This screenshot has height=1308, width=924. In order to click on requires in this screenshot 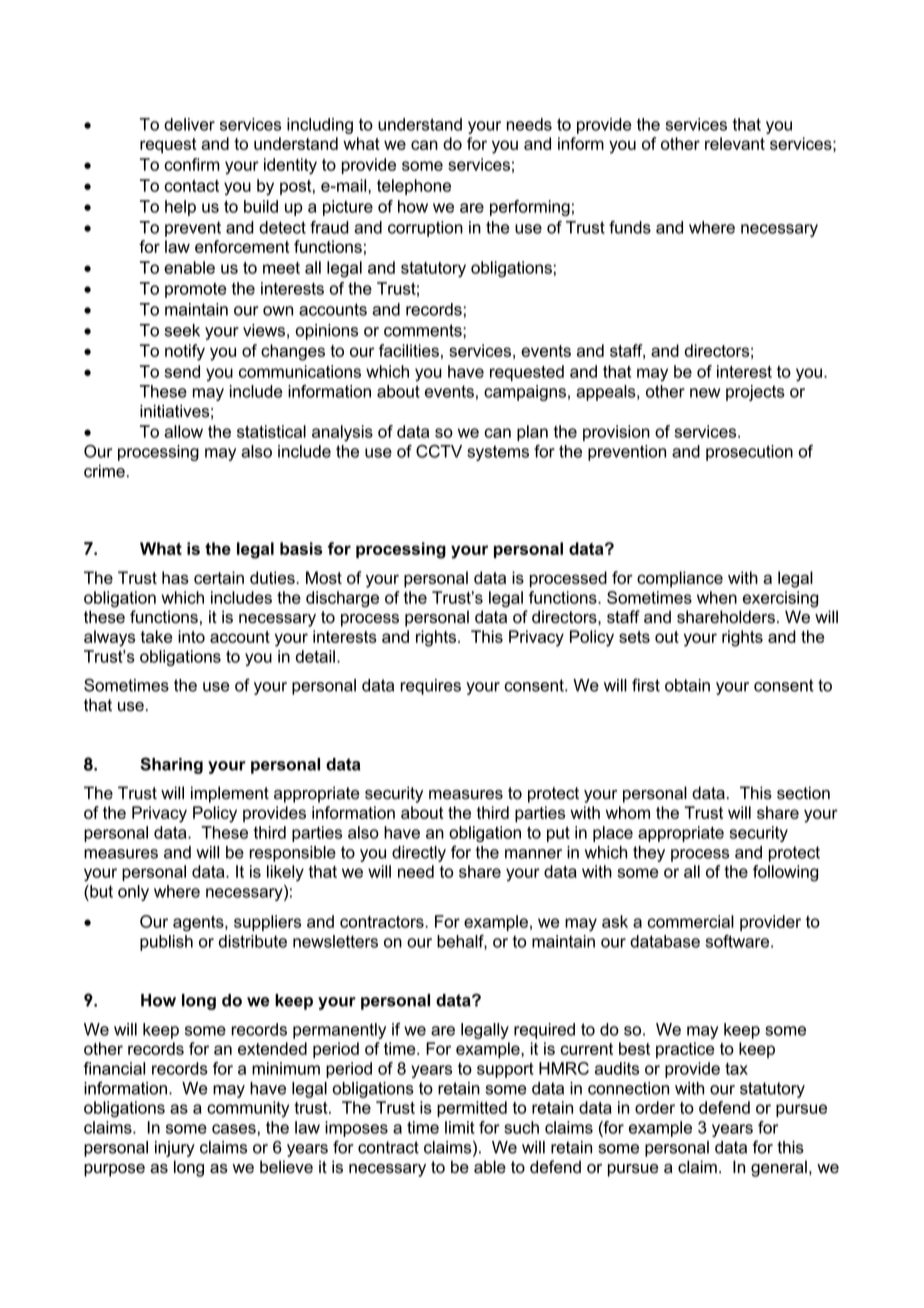, I will do `click(430, 687)`.
